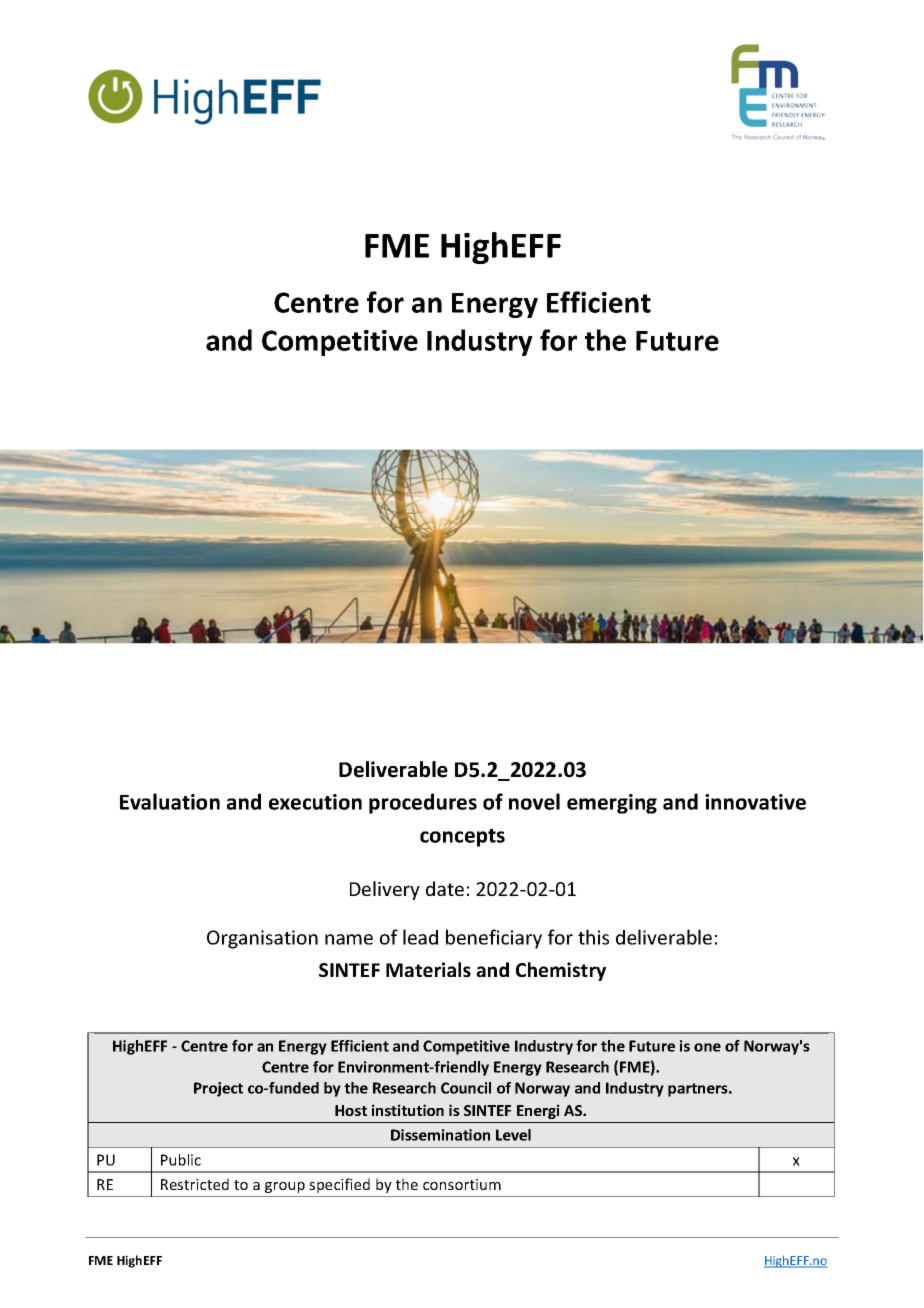 This screenshot has height=1308, width=924. Describe the element at coordinates (423, 803) in the screenshot. I see `procedures` at that location.
